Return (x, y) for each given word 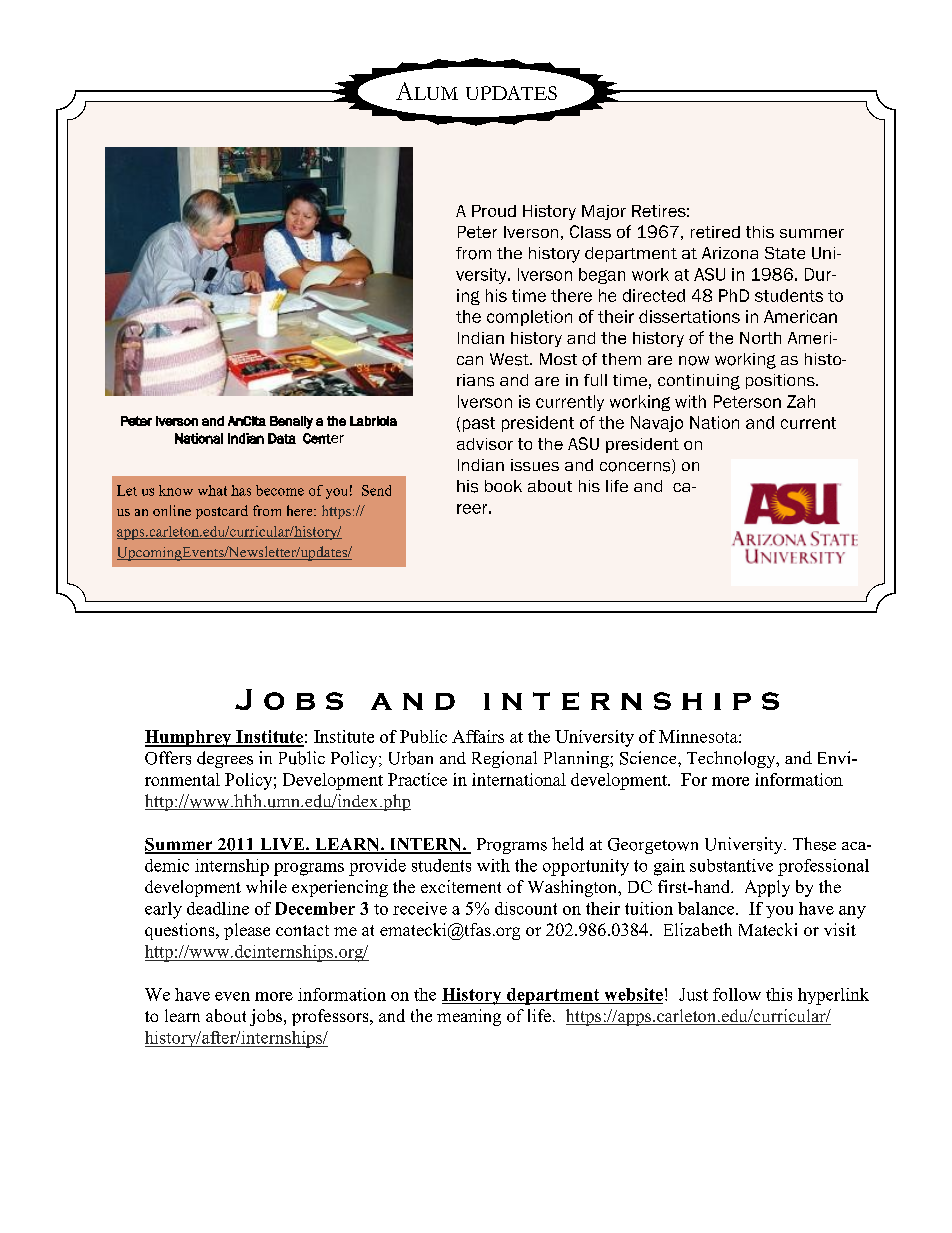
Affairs (478, 736)
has (241, 490)
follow (737, 994)
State (785, 253)
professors (331, 1017)
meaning (469, 1017)
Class (590, 231)
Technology (732, 759)
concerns (636, 466)
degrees (225, 759)
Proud (494, 211)
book (503, 486)
